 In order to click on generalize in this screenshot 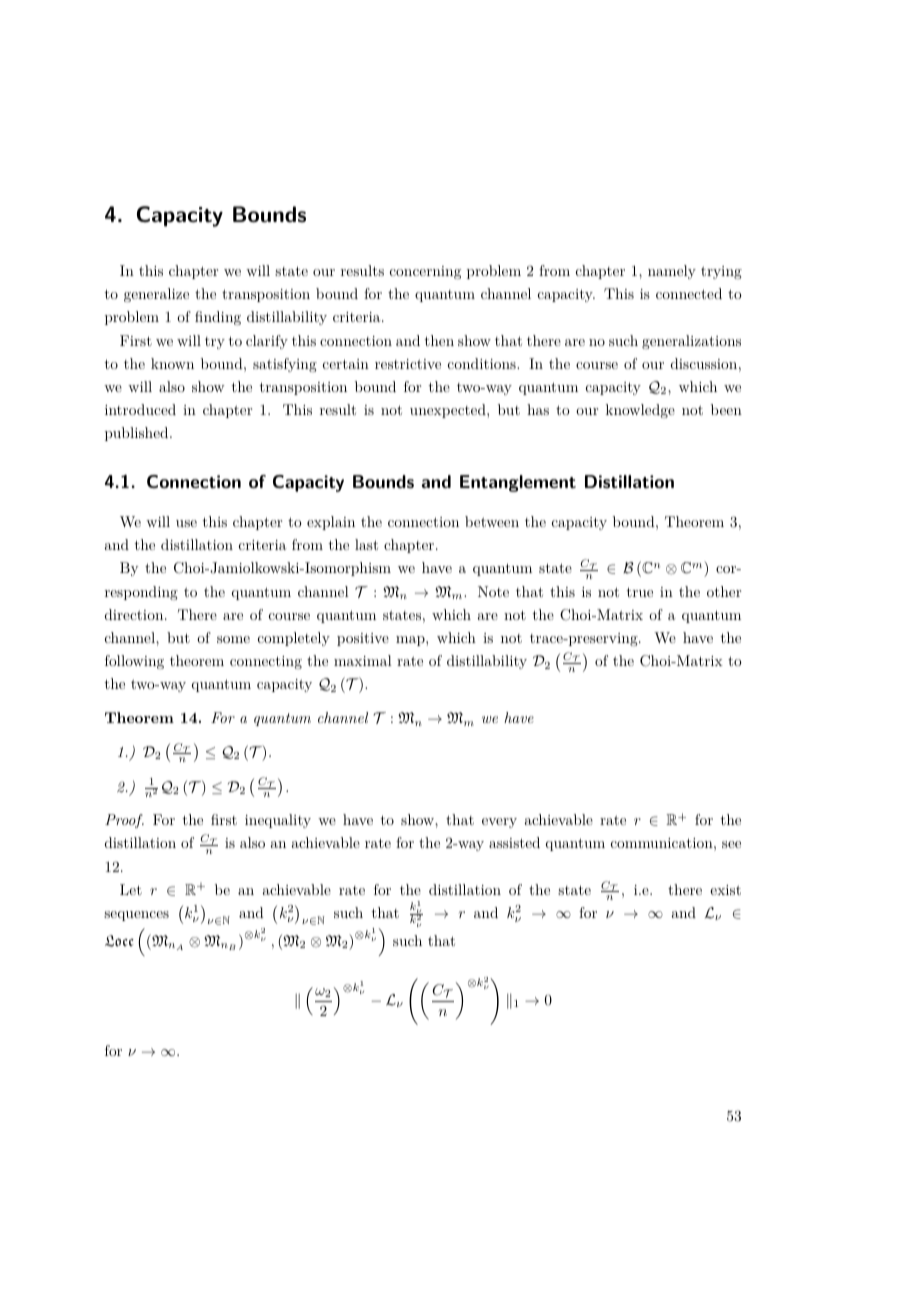, I will do `click(156, 295)`.
